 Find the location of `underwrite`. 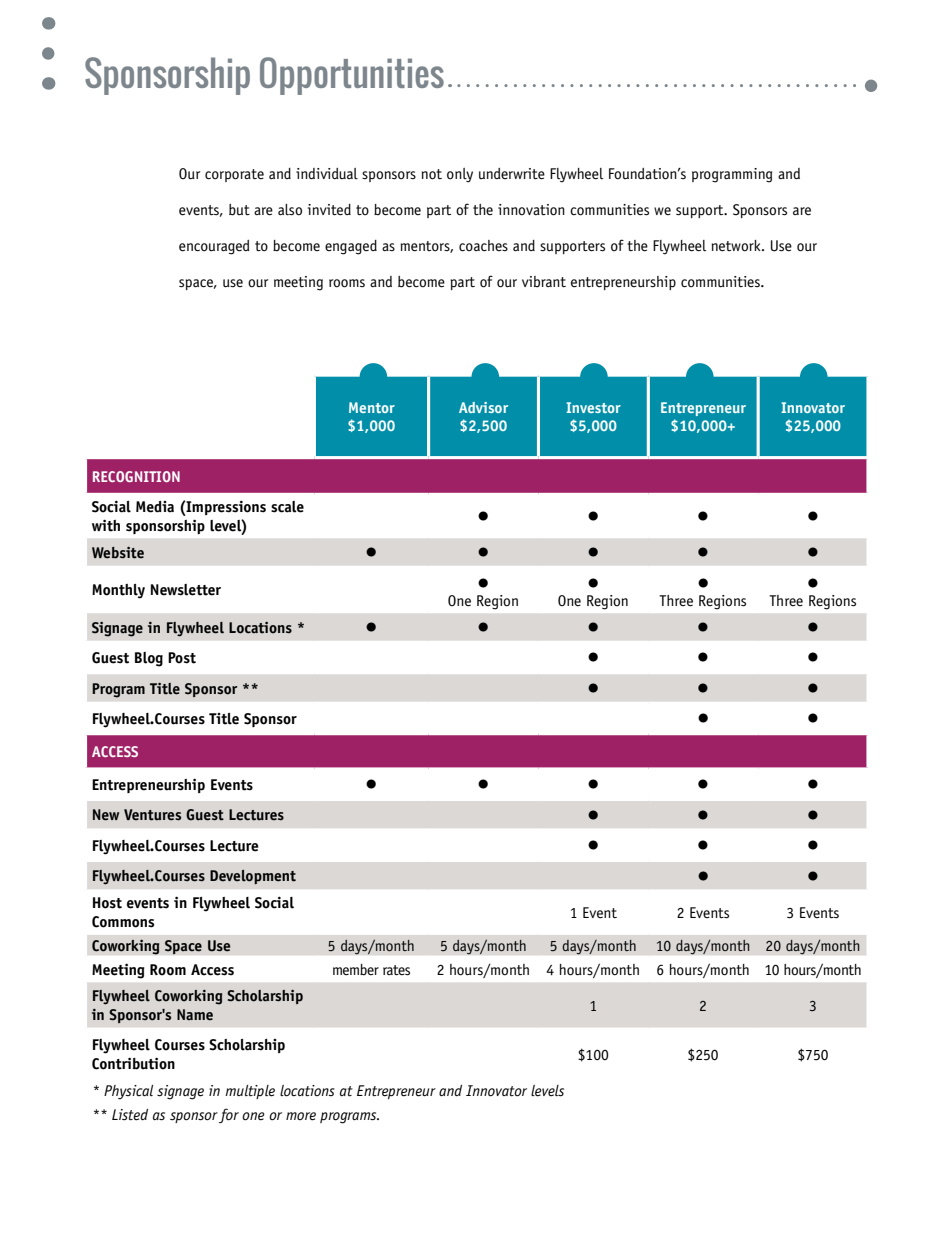

underwrite is located at coordinates (512, 174).
